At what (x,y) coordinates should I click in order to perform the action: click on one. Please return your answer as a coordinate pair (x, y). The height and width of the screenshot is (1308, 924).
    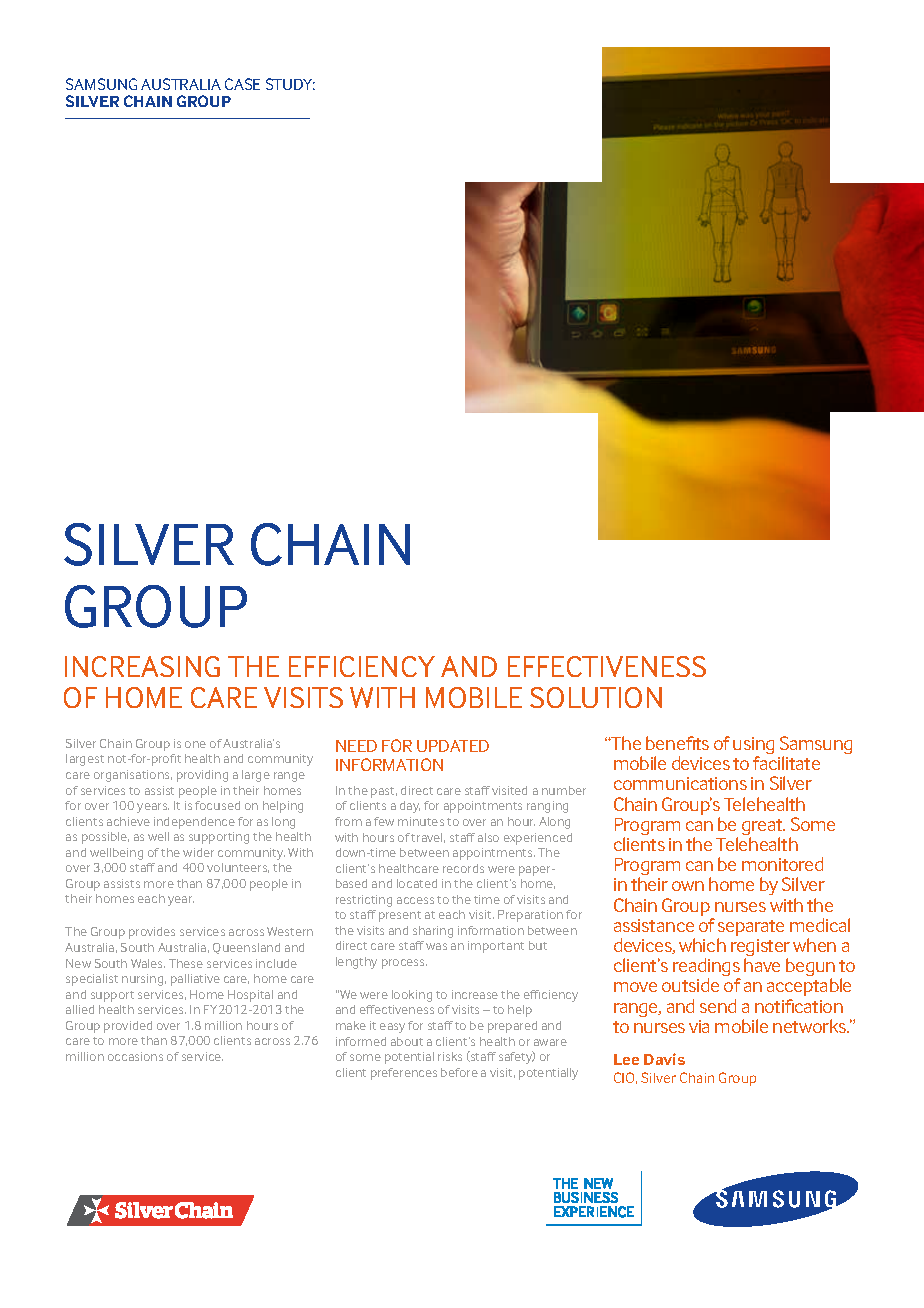
    Looking at the image, I should click on (195, 744).
